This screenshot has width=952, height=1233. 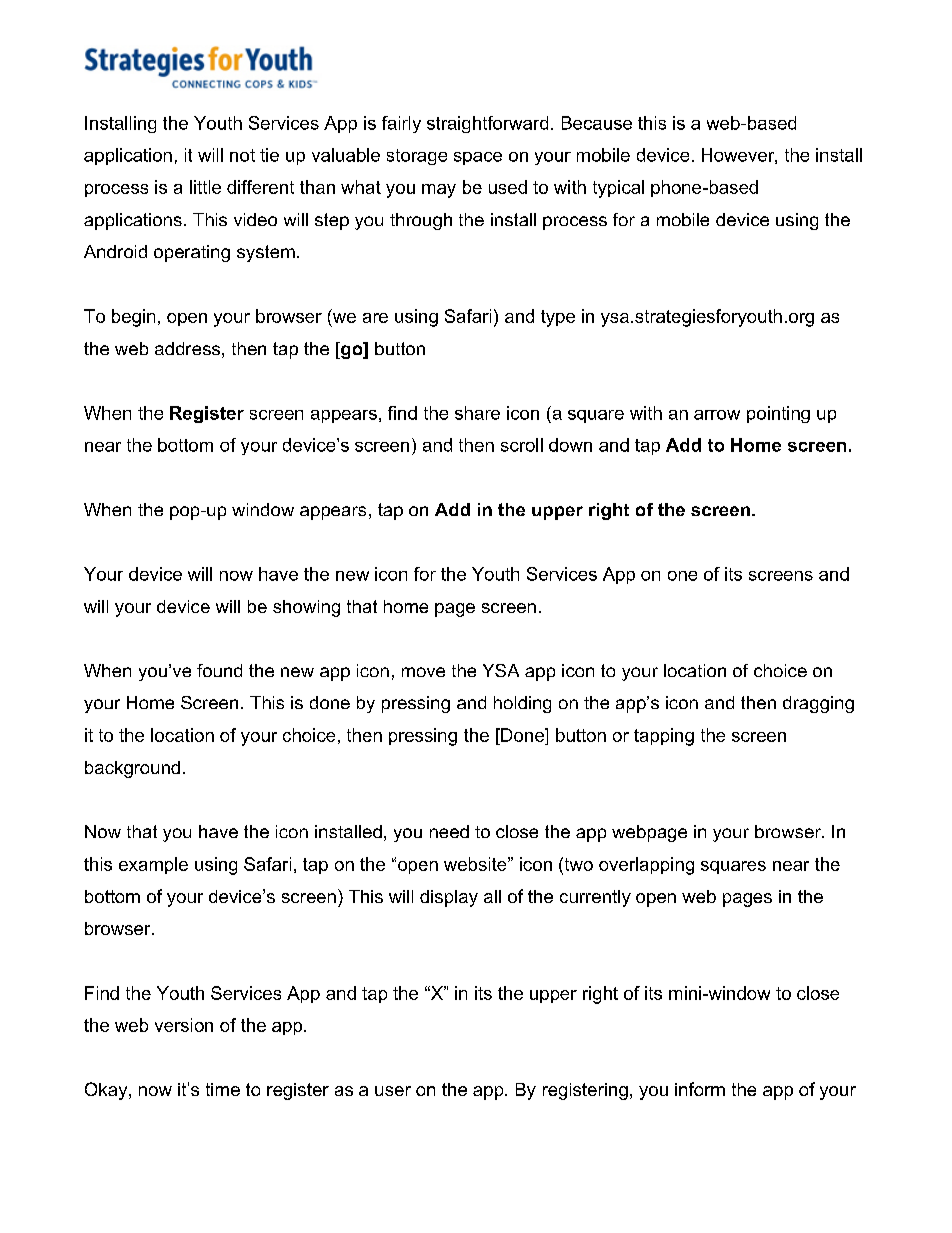 I want to click on time, so click(x=223, y=1089).
